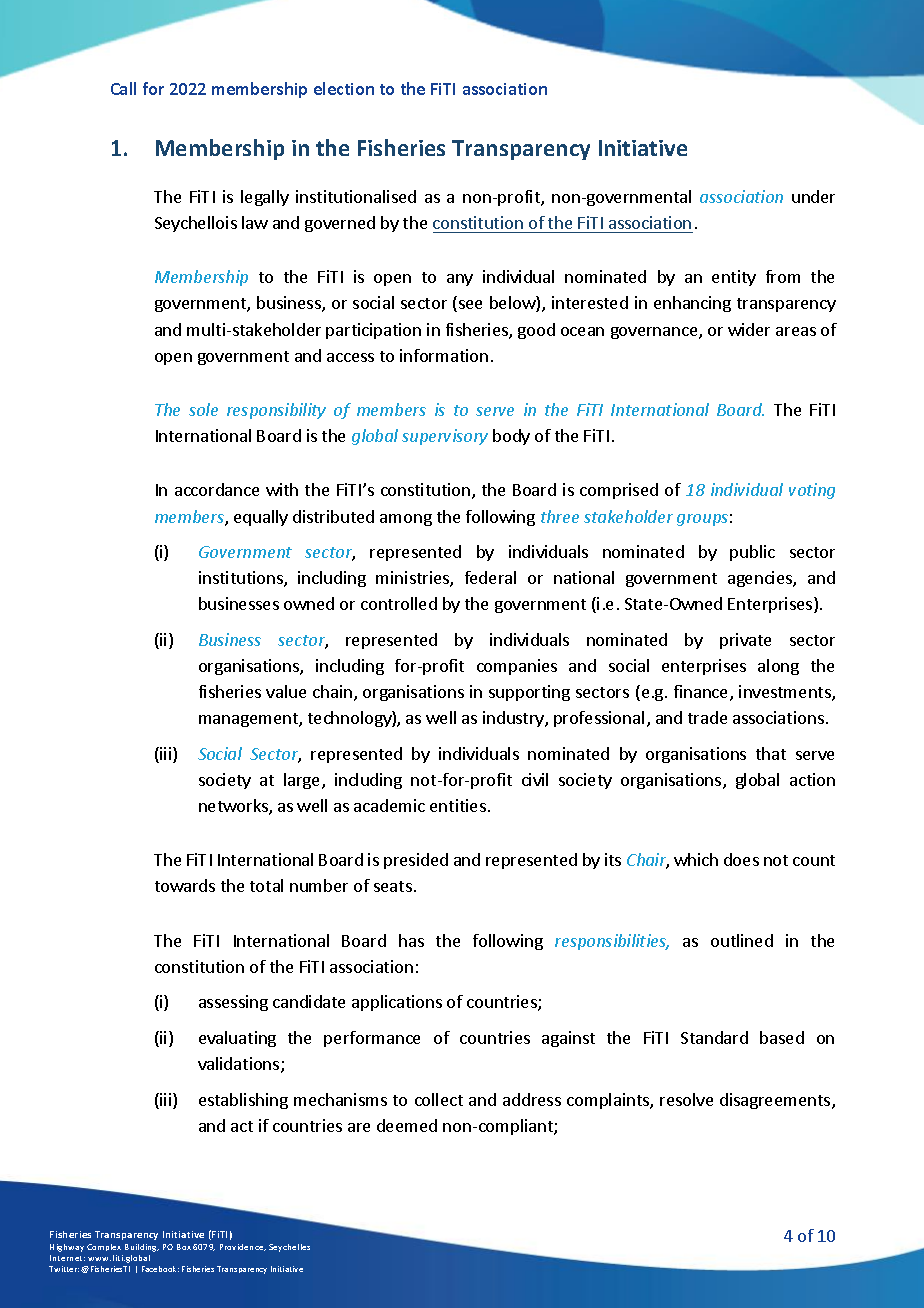 This screenshot has width=924, height=1308. What do you see at coordinates (517, 667) in the screenshot?
I see `companies` at bounding box center [517, 667].
